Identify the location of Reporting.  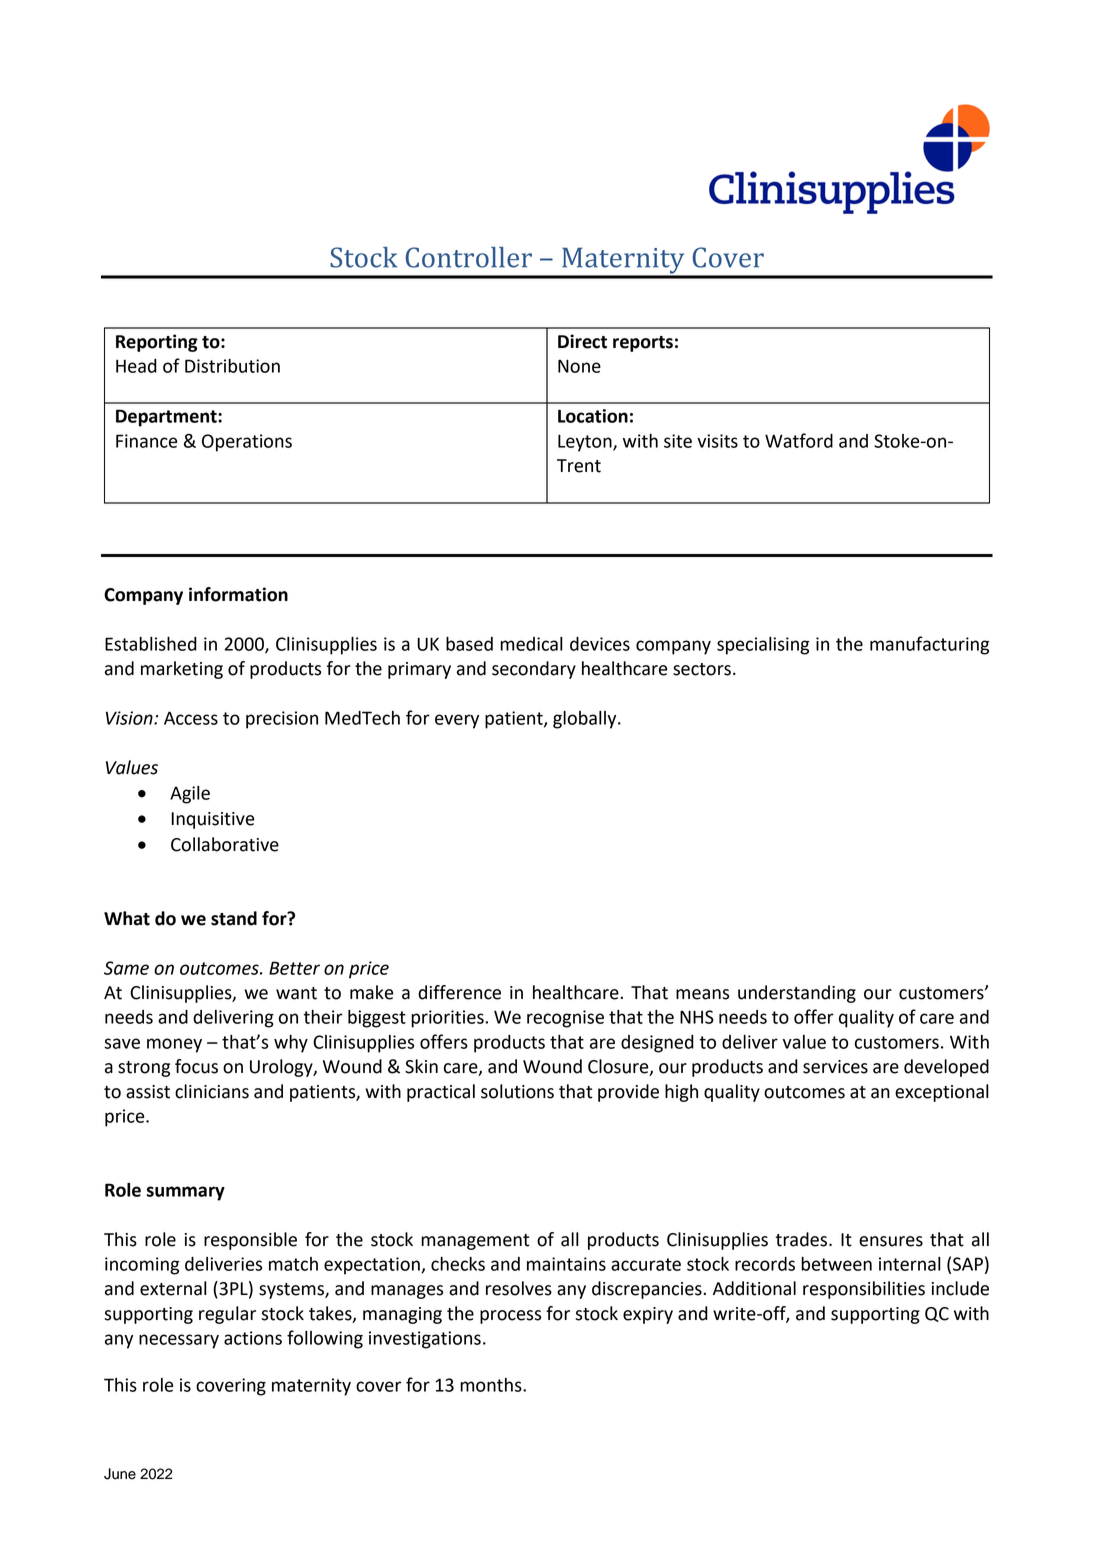
(157, 343).
